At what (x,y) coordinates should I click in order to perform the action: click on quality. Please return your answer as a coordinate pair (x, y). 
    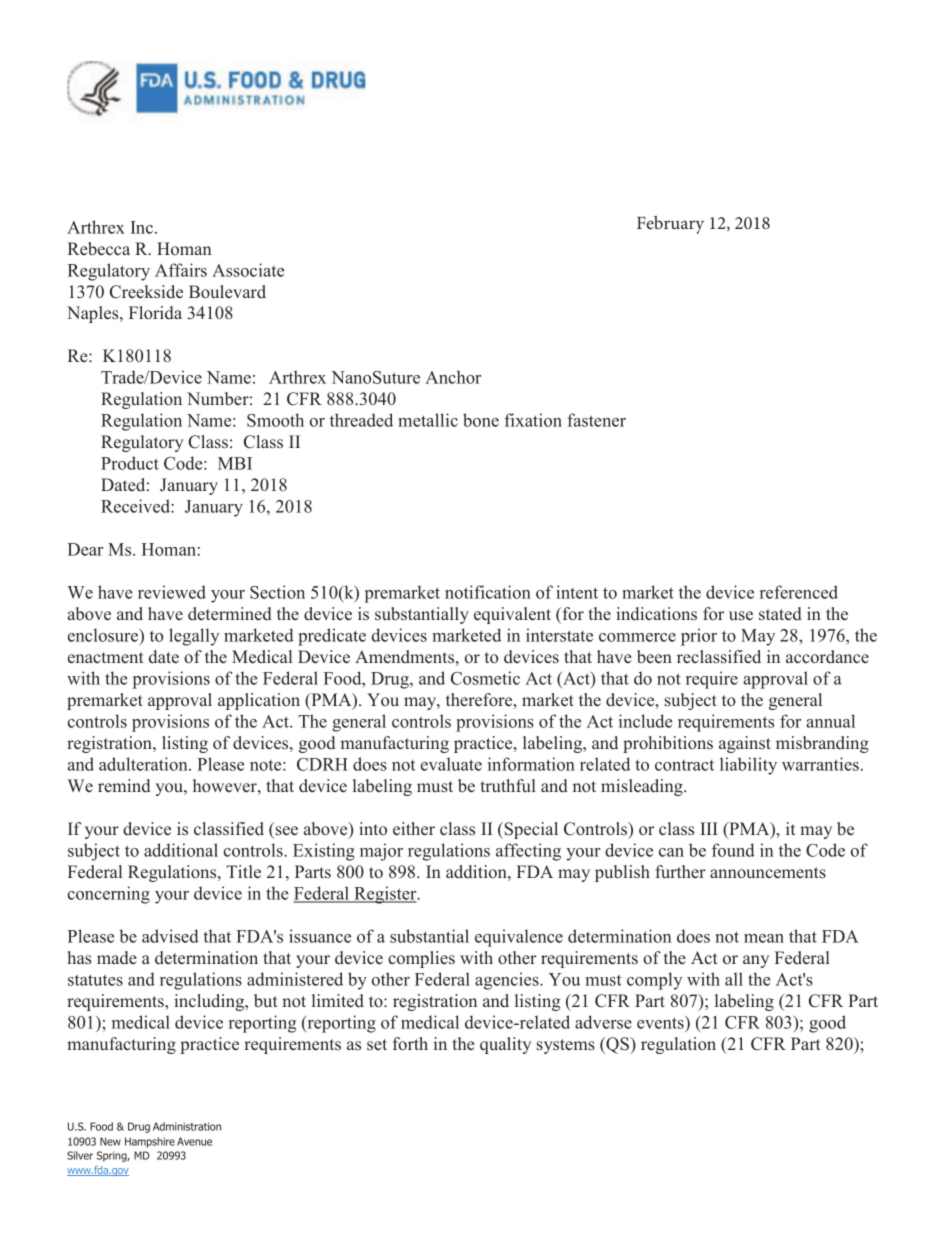
    Looking at the image, I should click on (505, 1045).
